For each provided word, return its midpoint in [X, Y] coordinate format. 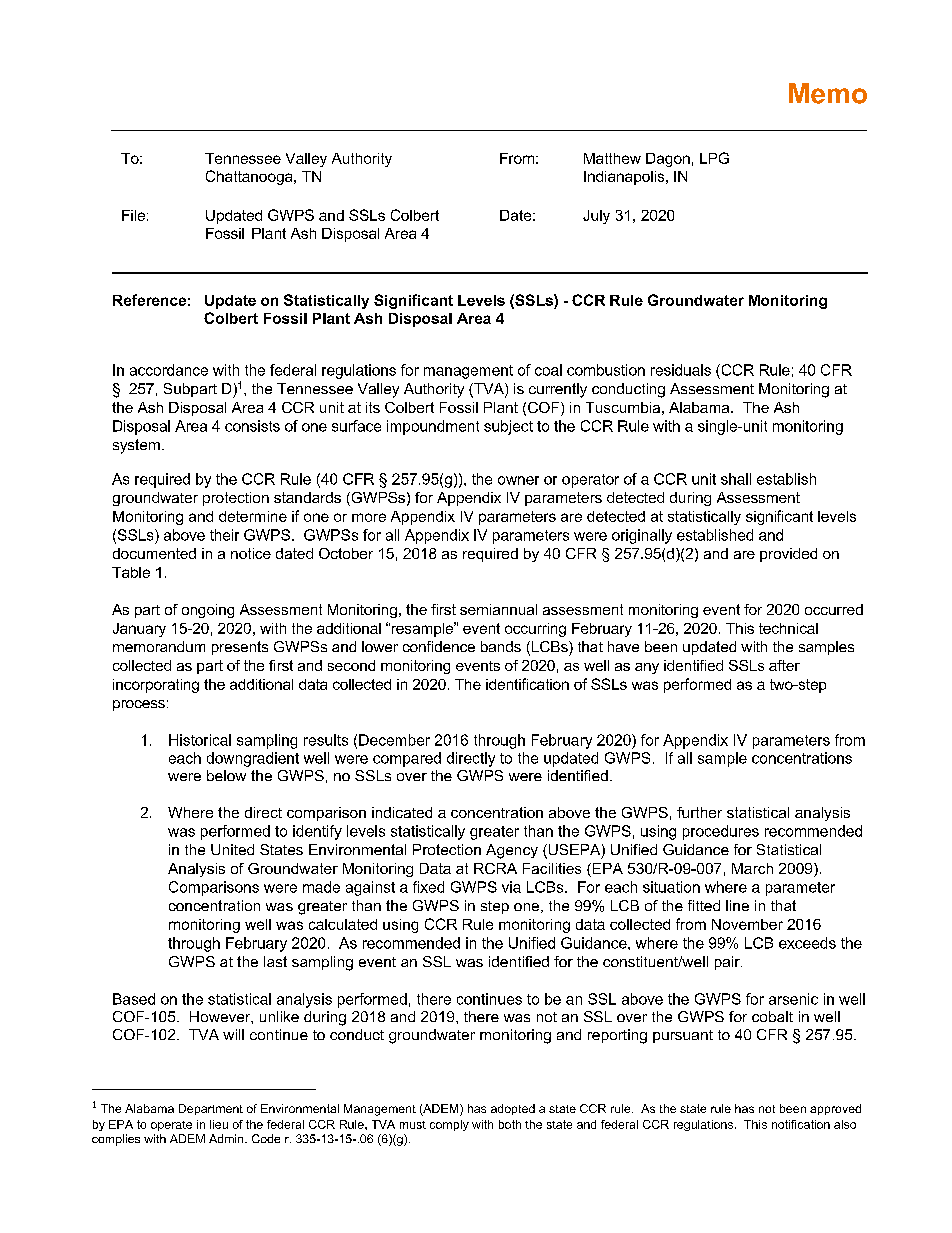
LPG [714, 158]
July [596, 217]
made [321, 887]
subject [508, 427]
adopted [513, 1109]
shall [736, 479]
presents [240, 648]
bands [501, 646]
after [784, 665]
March [752, 868]
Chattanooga [250, 177]
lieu [219, 1124]
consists [252, 426]
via [511, 887]
